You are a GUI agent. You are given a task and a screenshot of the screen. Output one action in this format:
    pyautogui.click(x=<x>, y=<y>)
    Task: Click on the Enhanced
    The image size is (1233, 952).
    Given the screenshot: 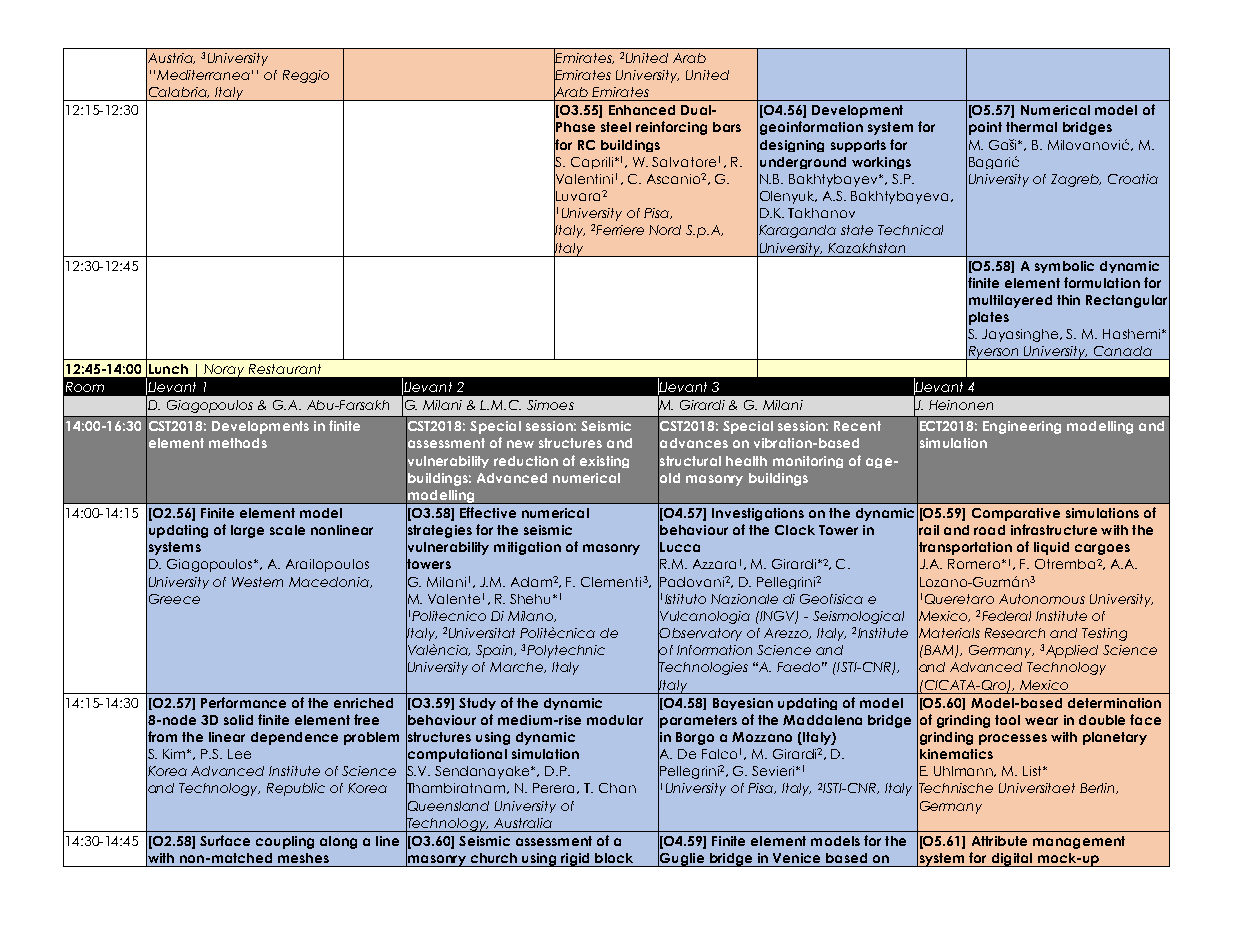 What is the action you would take?
    pyautogui.click(x=642, y=110)
